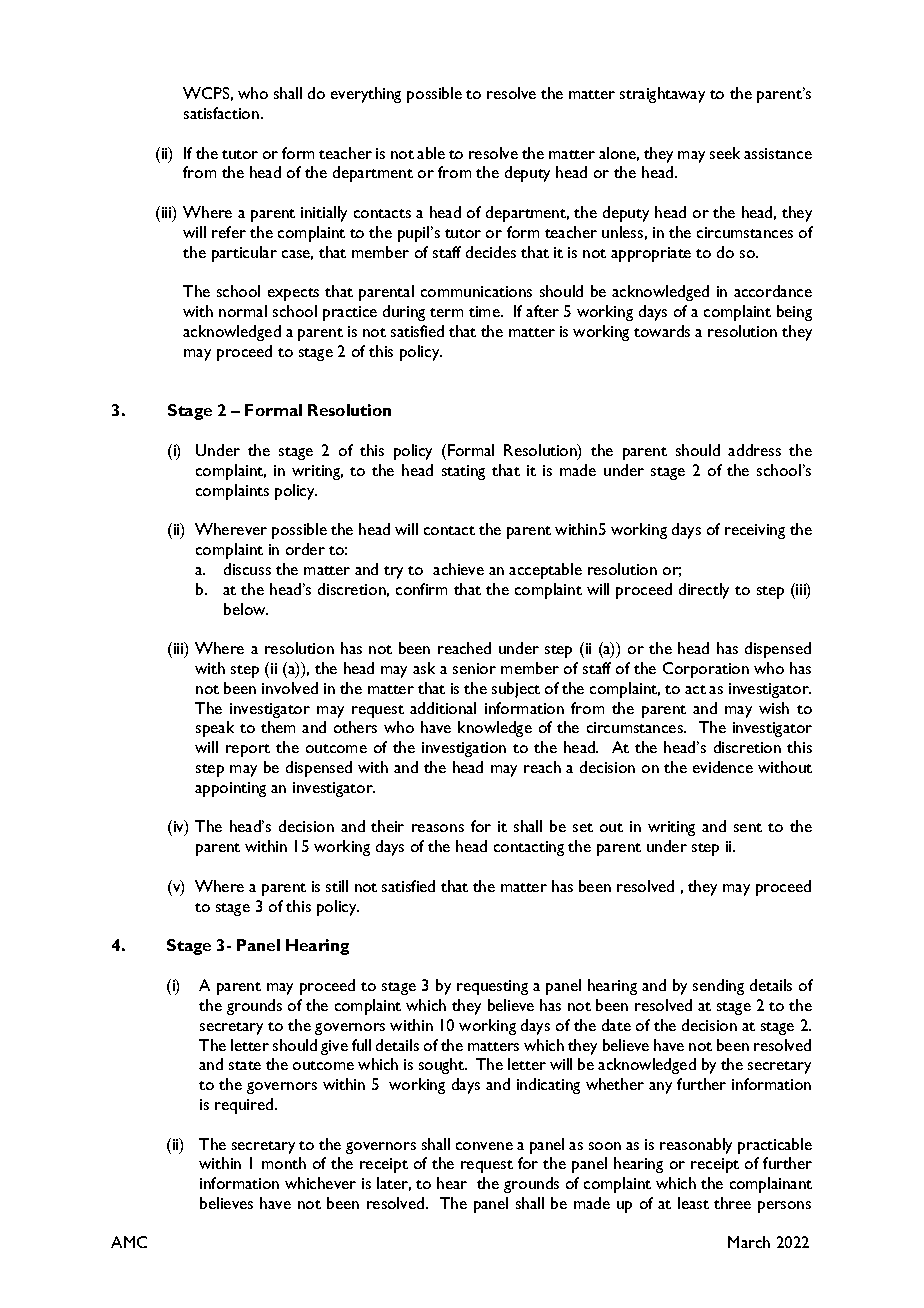 Image resolution: width=924 pixels, height=1308 pixels. I want to click on satisfaction, so click(221, 113).
